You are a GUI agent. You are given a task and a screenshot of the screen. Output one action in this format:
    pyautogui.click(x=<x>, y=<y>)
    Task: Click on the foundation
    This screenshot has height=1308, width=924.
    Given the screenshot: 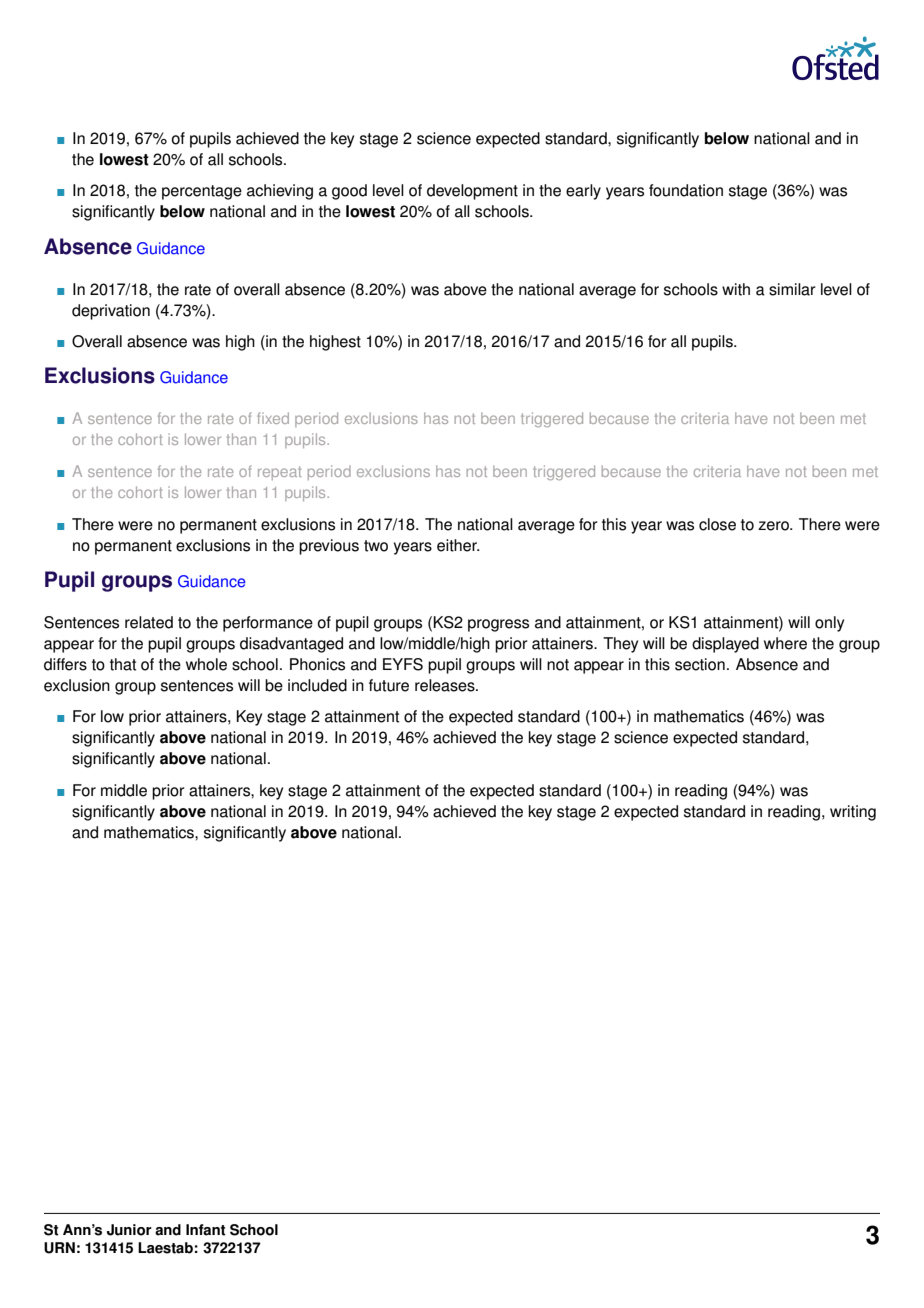 What is the action you would take?
    pyautogui.click(x=686, y=190)
